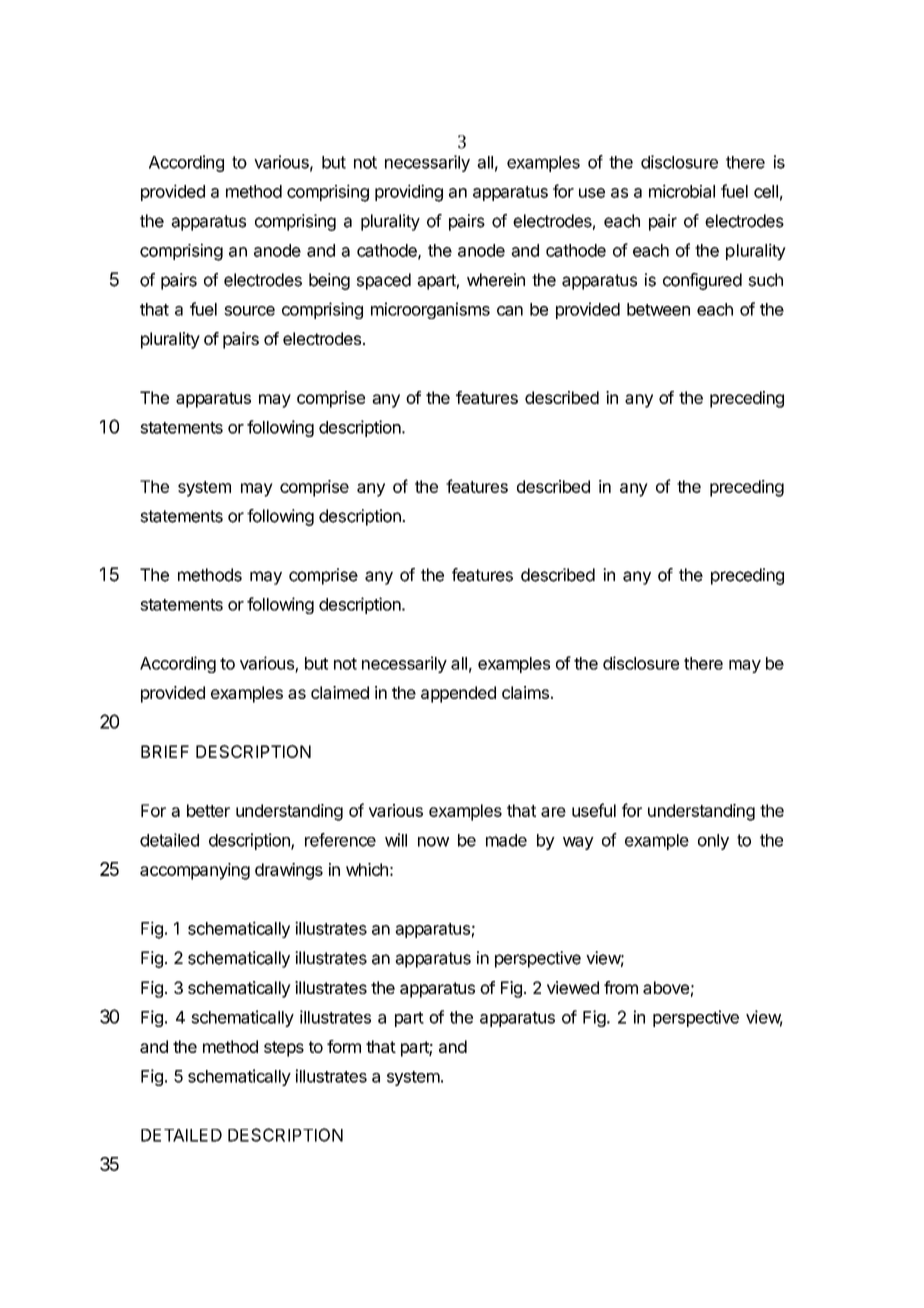  I want to click on microorganisms, so click(430, 310).
